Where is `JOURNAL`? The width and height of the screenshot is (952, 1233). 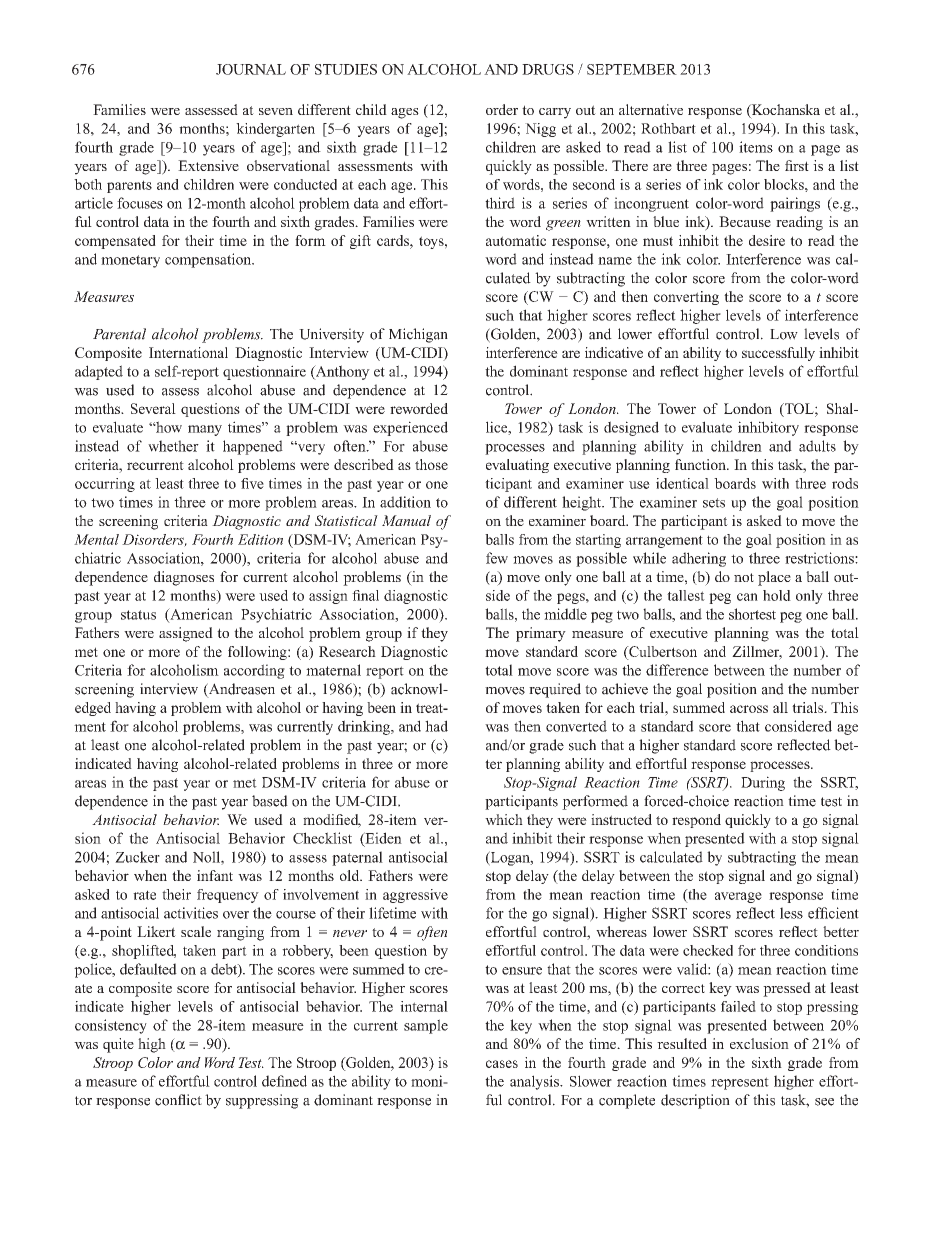
JOURNAL is located at coordinates (251, 69).
